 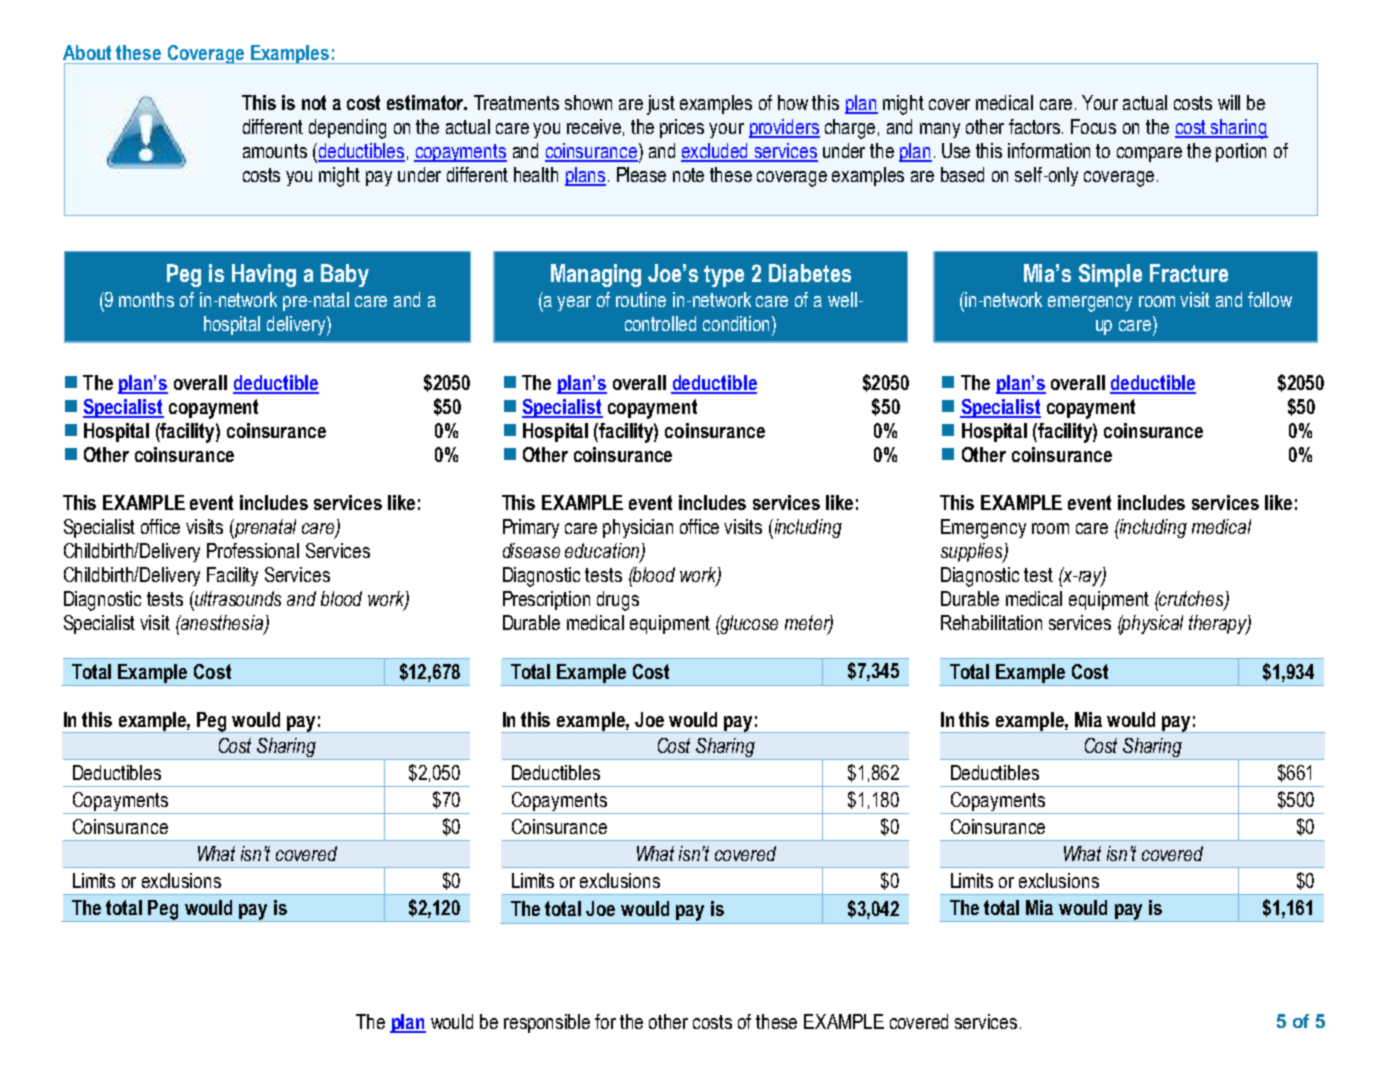 What do you see at coordinates (87, 52) in the document?
I see `About` at bounding box center [87, 52].
